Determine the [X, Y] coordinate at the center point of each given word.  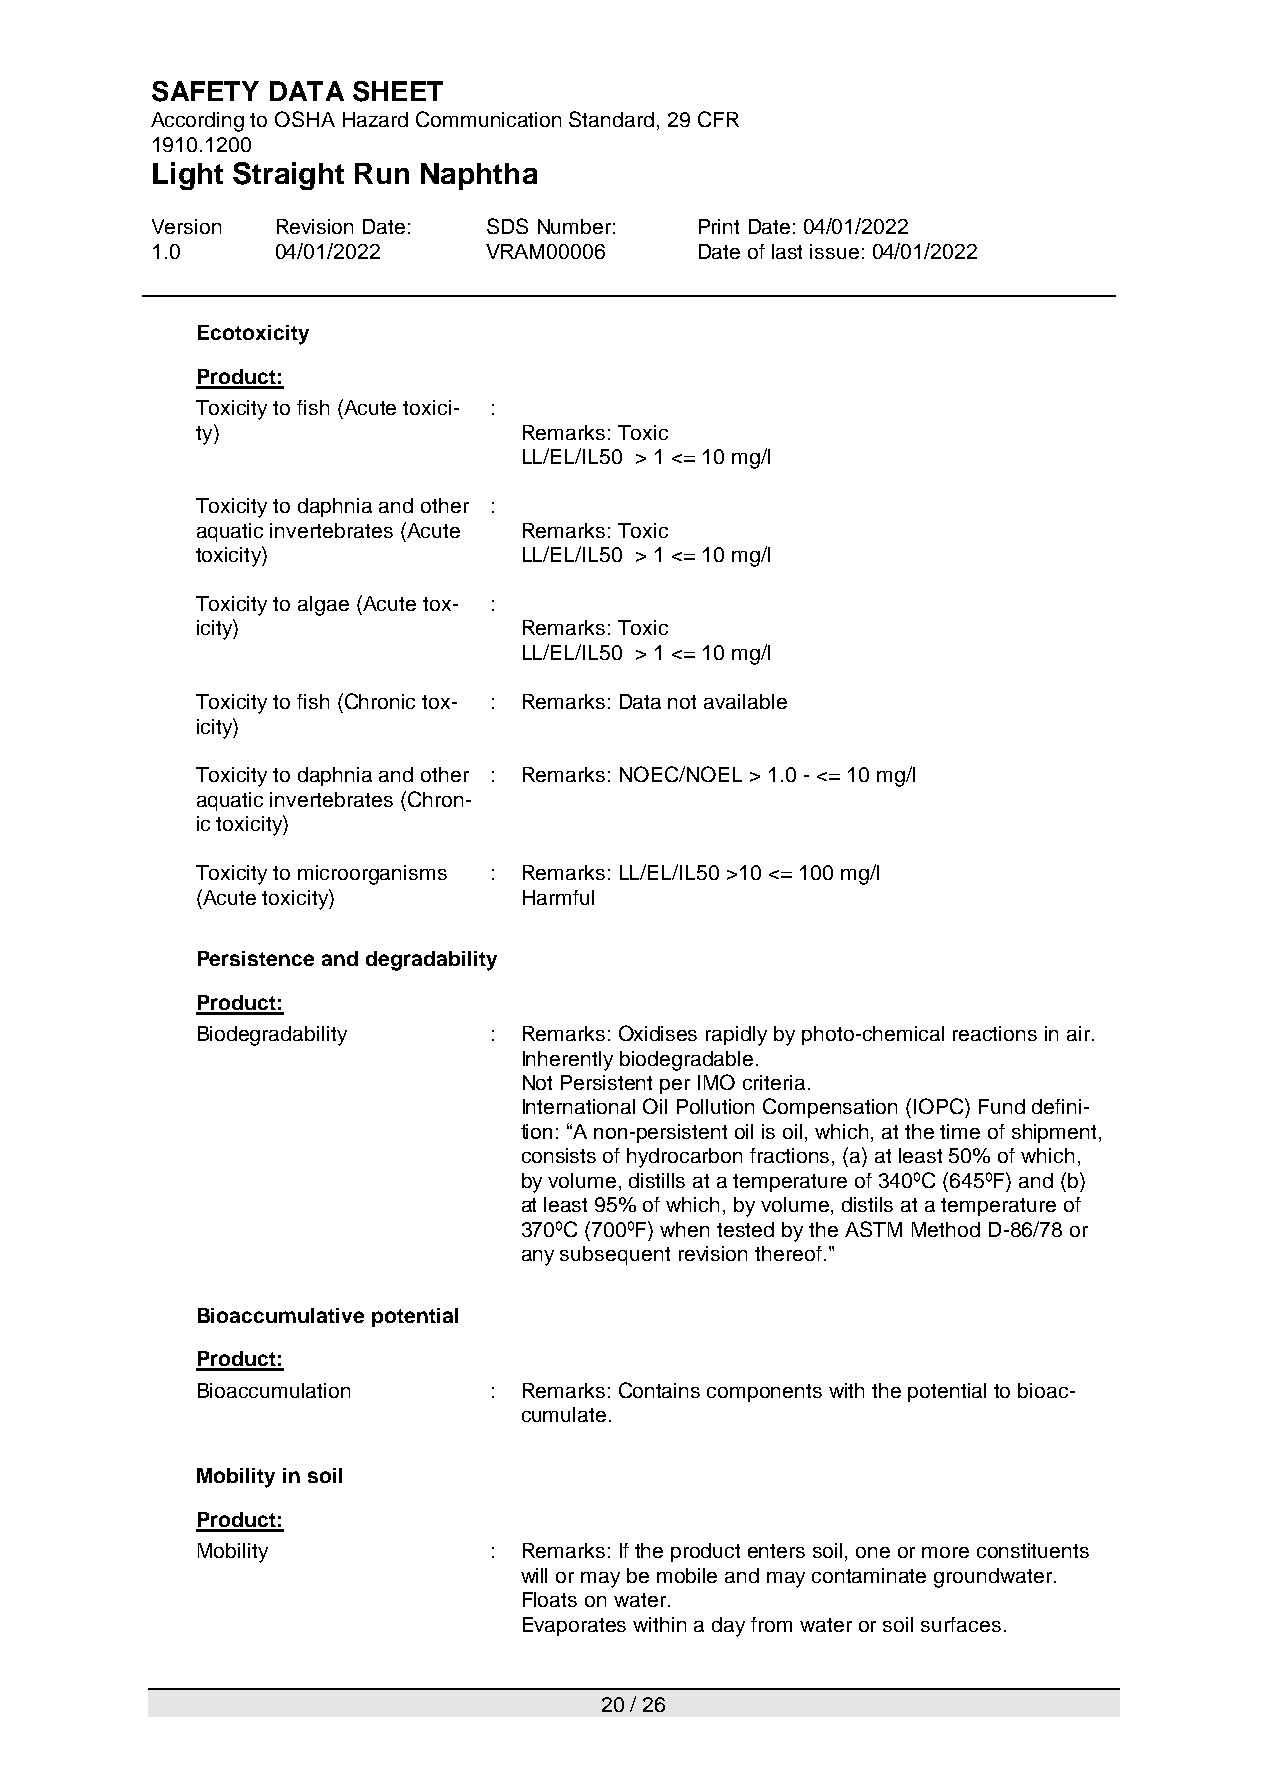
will [534, 1575]
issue [834, 251]
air [1080, 1033]
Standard [611, 119]
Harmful [558, 897]
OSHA [305, 119]
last [787, 251]
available [745, 701]
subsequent [615, 1255]
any [538, 1258]
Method [946, 1229]
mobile [687, 1575]
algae [323, 606]
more [945, 1552]
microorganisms [372, 875]
